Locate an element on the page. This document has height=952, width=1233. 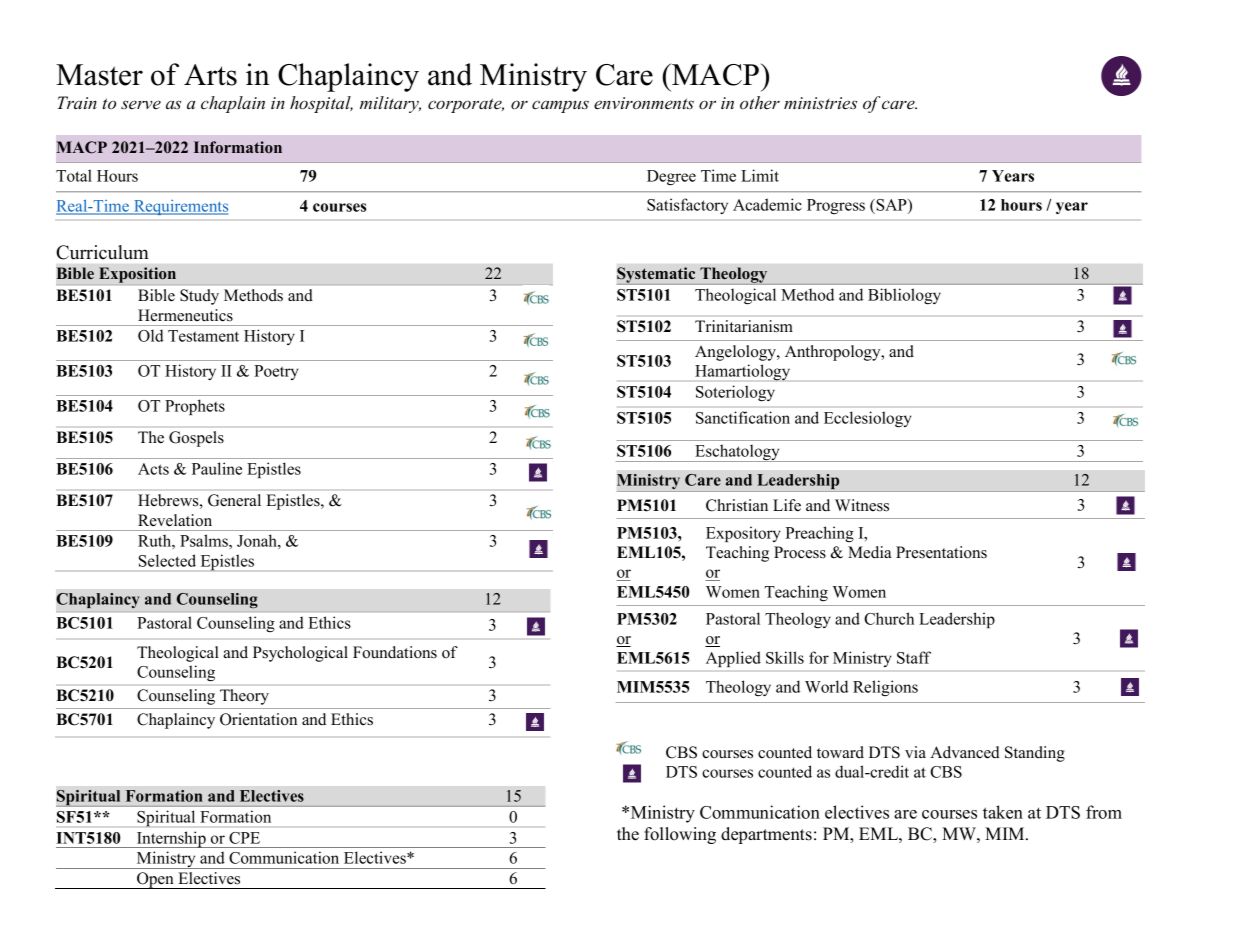
Witness is located at coordinates (862, 505).
